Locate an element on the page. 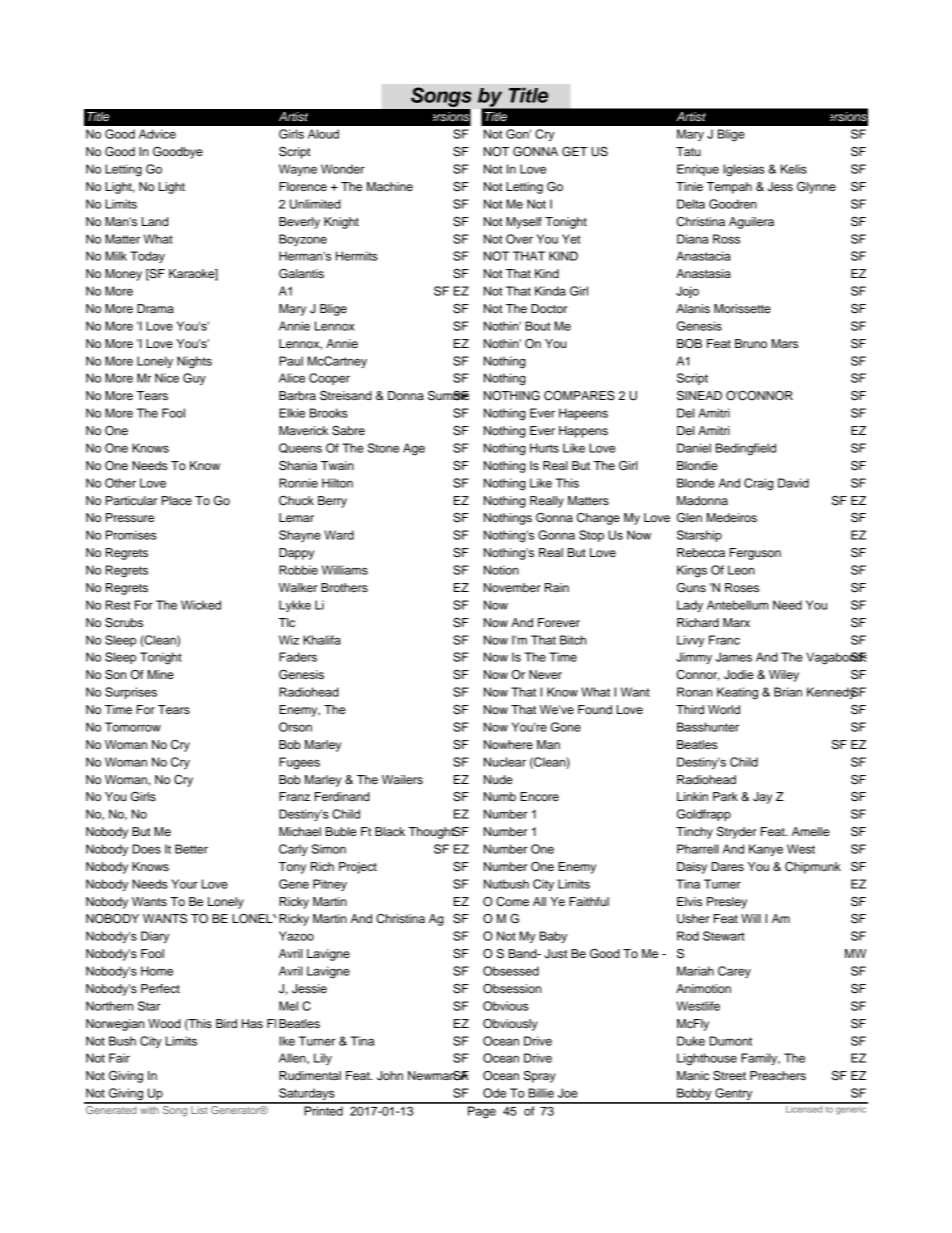 This document has width=952, height=1233. Craig is located at coordinates (758, 484).
